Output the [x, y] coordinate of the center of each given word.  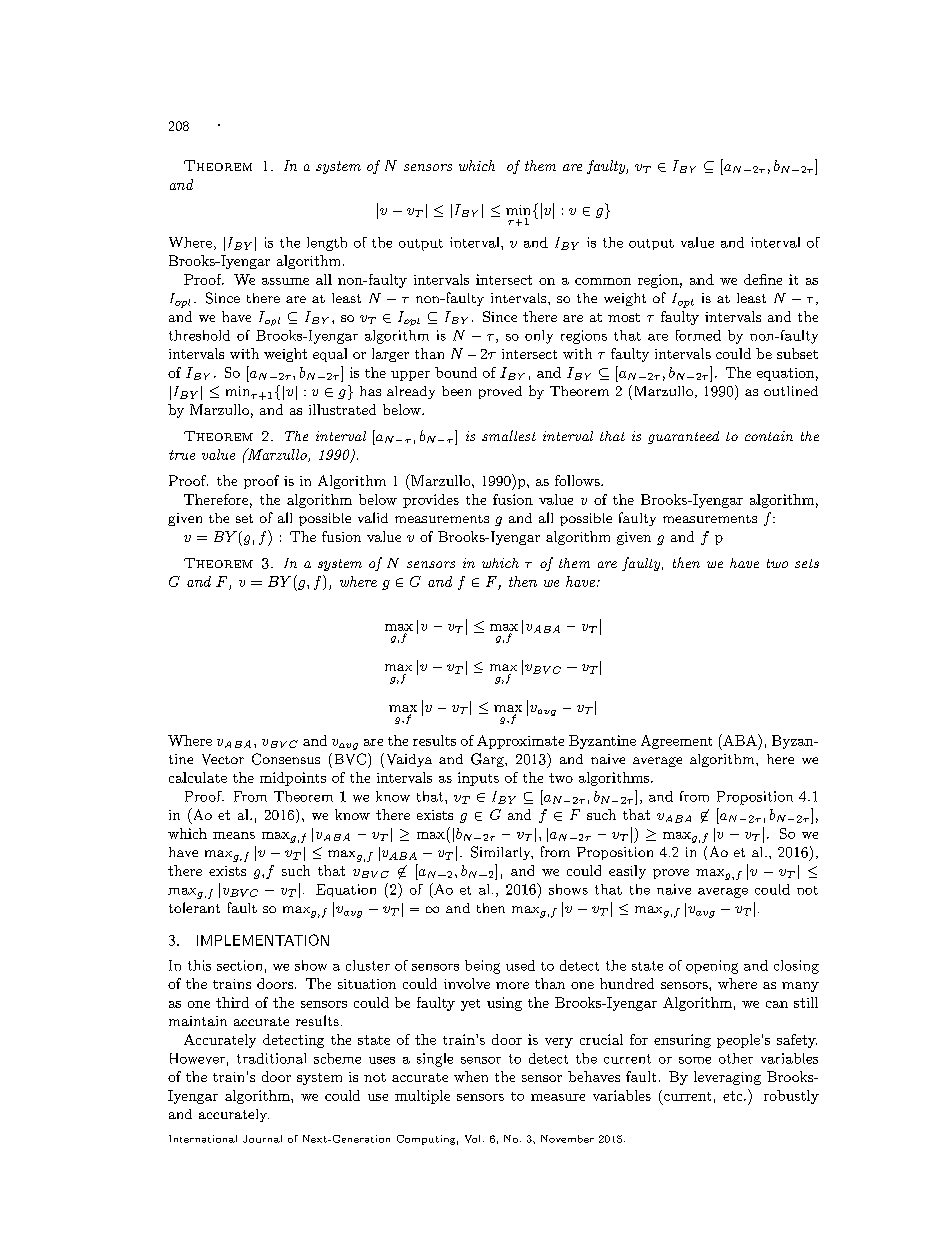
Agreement [676, 742]
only [539, 337]
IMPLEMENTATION [263, 940]
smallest [509, 435]
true [182, 455]
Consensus [286, 759]
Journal [262, 1139]
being [482, 967]
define [763, 279]
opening [712, 967]
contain [769, 436]
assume [285, 281]
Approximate [520, 742]
